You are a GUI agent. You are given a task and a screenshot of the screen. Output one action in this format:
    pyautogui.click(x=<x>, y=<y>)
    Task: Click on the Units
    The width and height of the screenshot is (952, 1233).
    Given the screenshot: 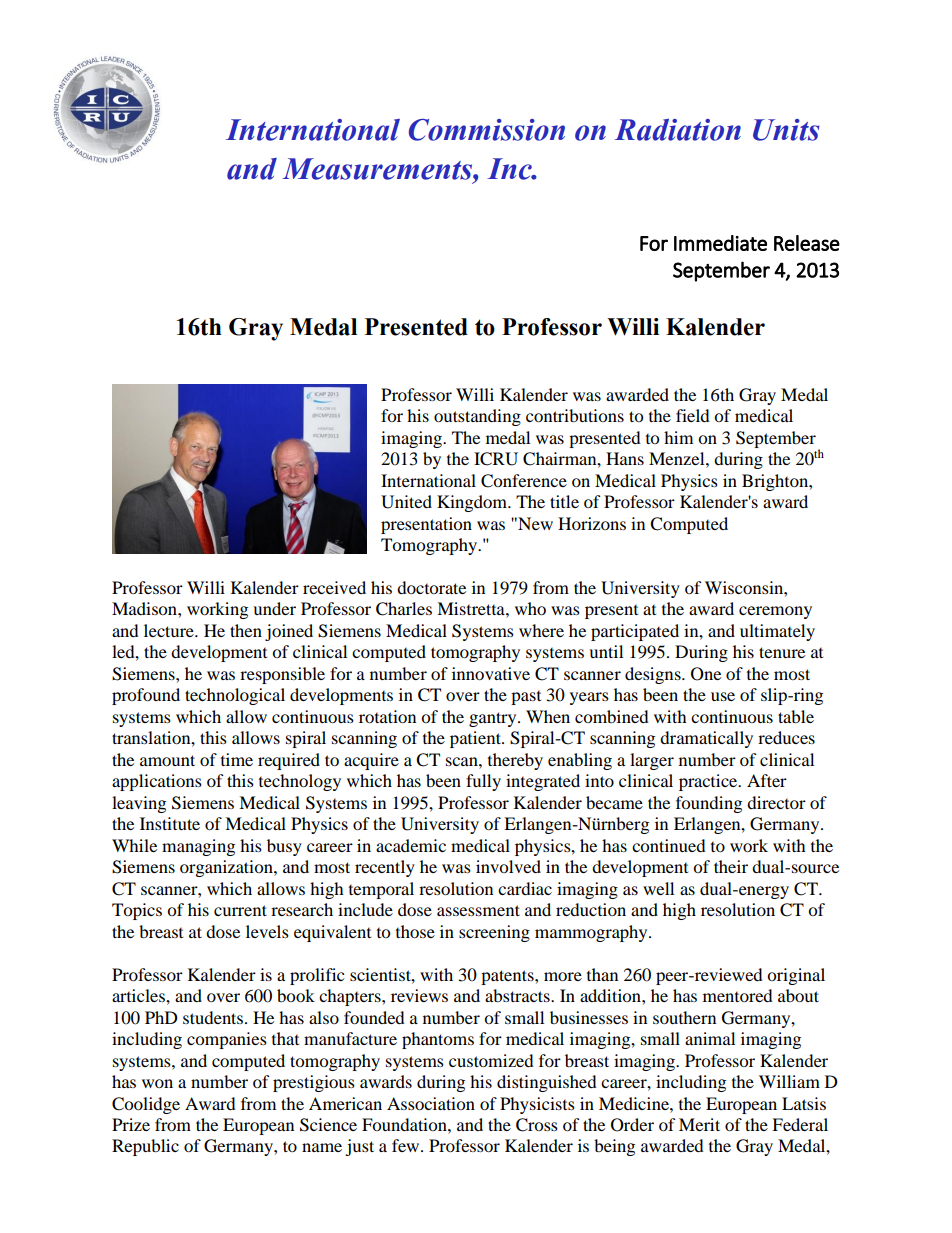 What is the action you would take?
    pyautogui.click(x=786, y=130)
